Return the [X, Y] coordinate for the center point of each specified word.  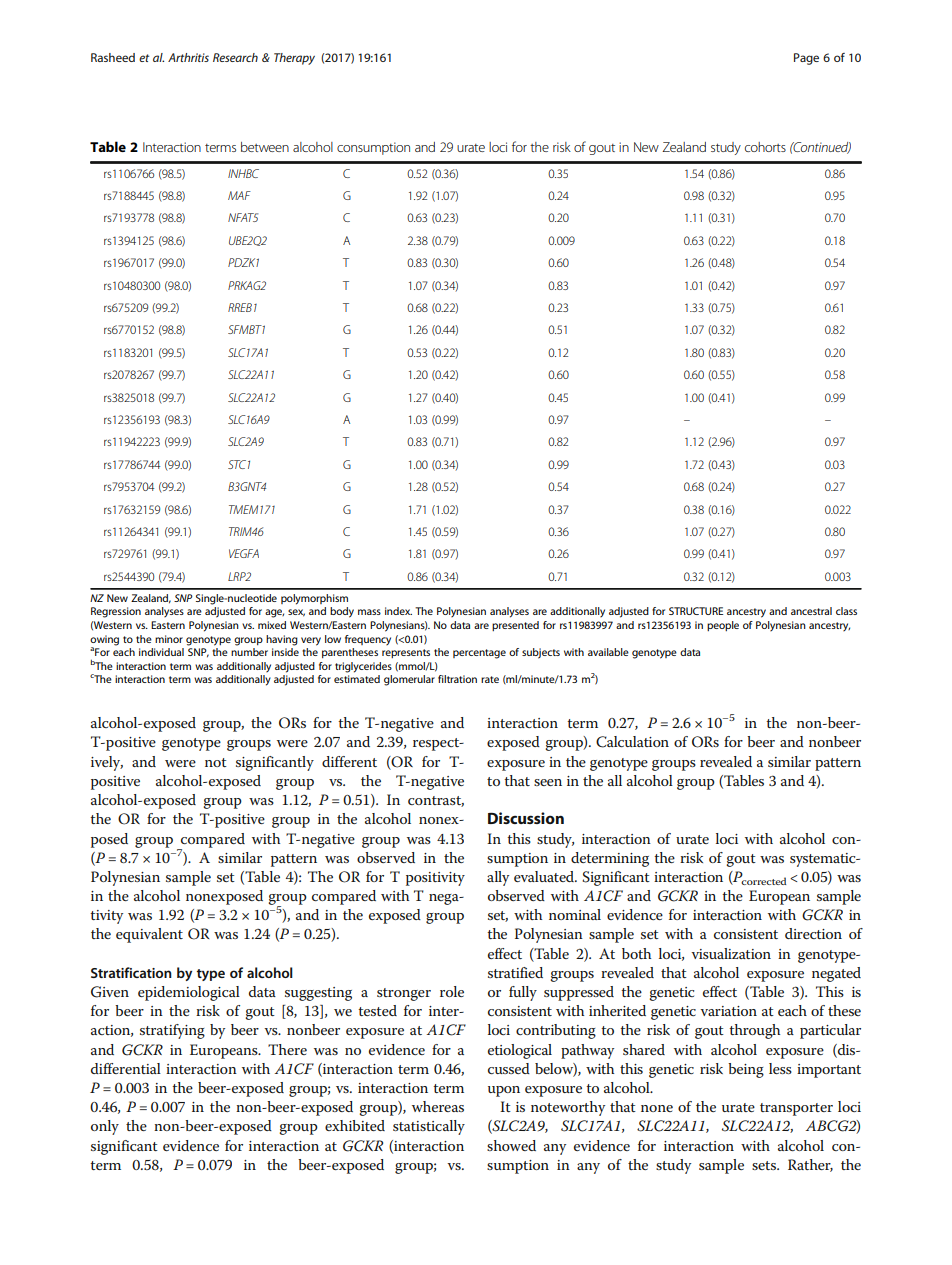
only [105, 1127]
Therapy [294, 59]
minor [169, 639]
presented [515, 626]
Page [806, 59]
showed [511, 1145]
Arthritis [188, 57]
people [723, 626]
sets [765, 1165]
